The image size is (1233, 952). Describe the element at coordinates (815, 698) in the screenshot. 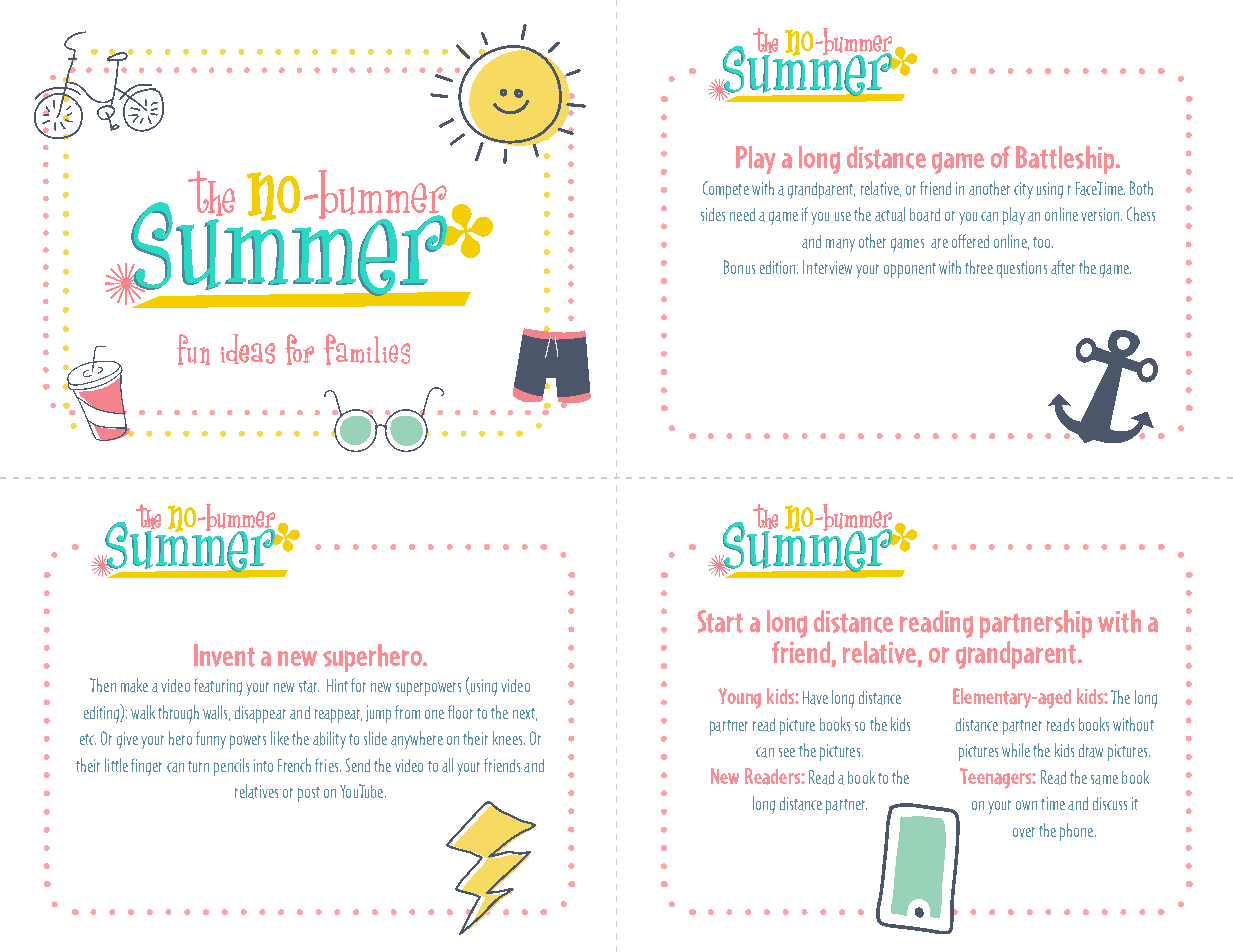

I see `Have` at that location.
